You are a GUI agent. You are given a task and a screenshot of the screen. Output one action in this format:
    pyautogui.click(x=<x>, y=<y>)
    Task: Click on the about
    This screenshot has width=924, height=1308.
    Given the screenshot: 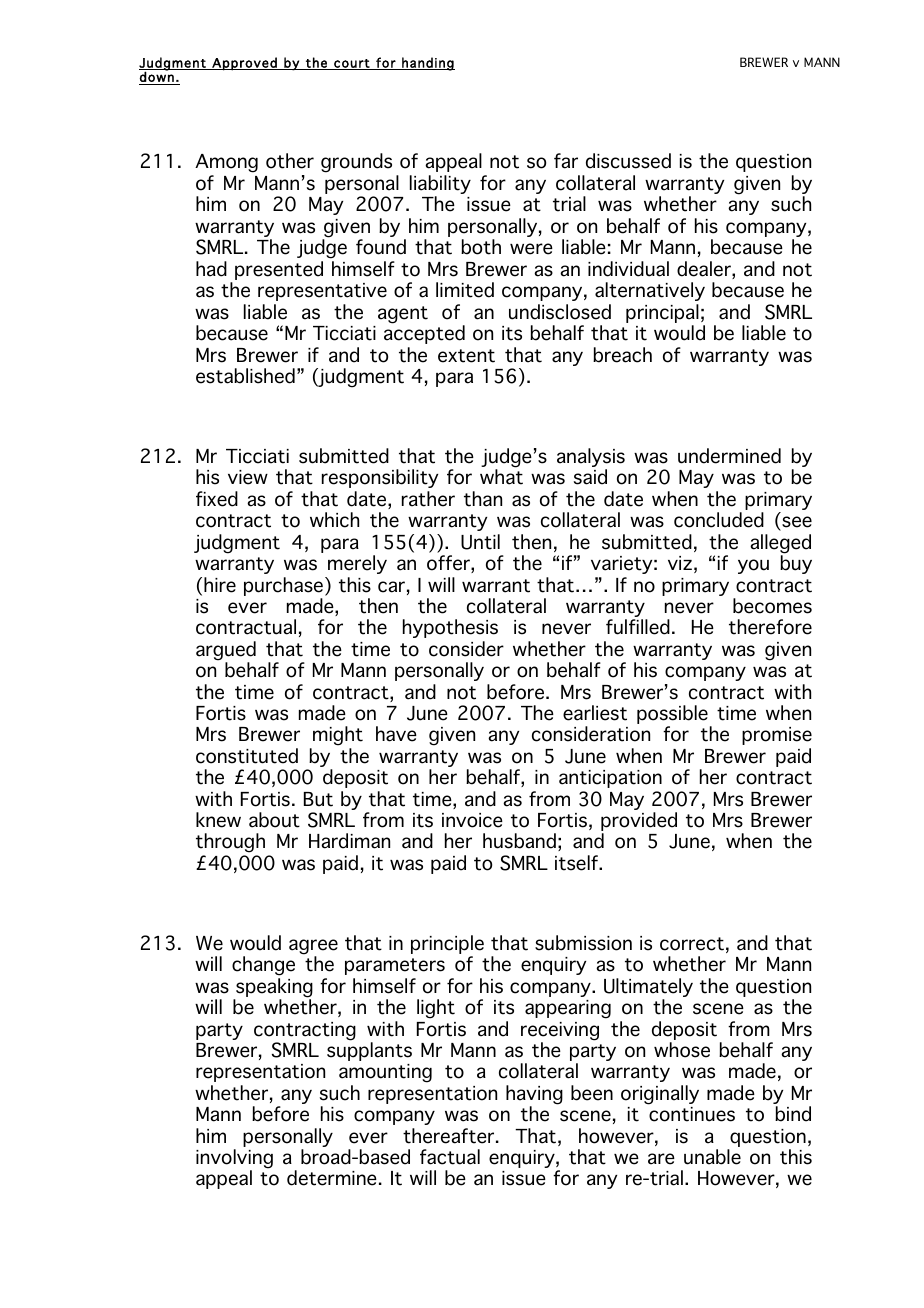 What is the action you would take?
    pyautogui.click(x=274, y=820)
